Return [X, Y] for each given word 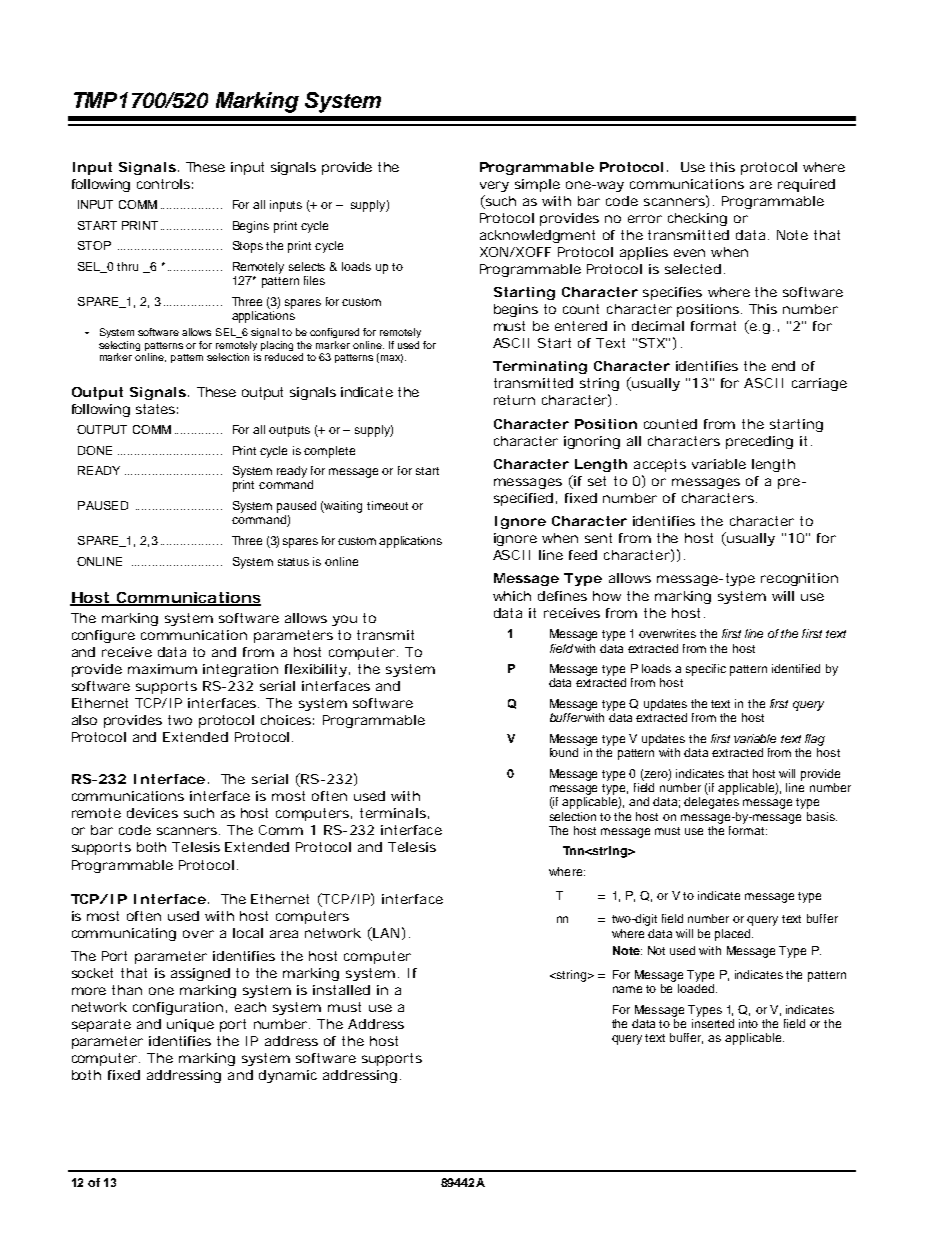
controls [163, 184]
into [748, 1023]
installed [341, 990]
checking [697, 219]
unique [190, 1025]
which [512, 596]
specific [706, 670]
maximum [162, 669]
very [494, 186]
